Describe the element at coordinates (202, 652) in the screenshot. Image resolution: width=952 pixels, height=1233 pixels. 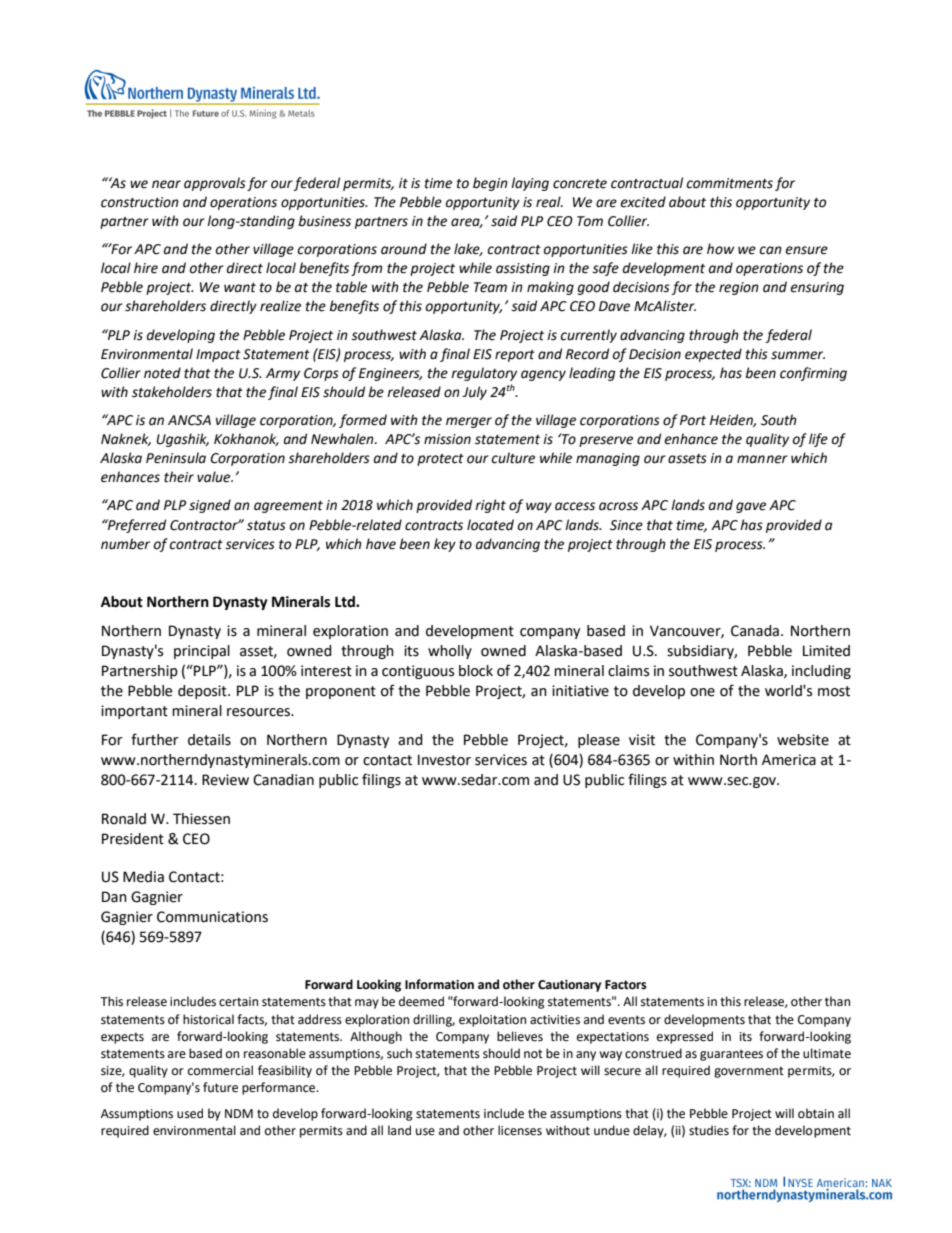
I see `principal` at that location.
